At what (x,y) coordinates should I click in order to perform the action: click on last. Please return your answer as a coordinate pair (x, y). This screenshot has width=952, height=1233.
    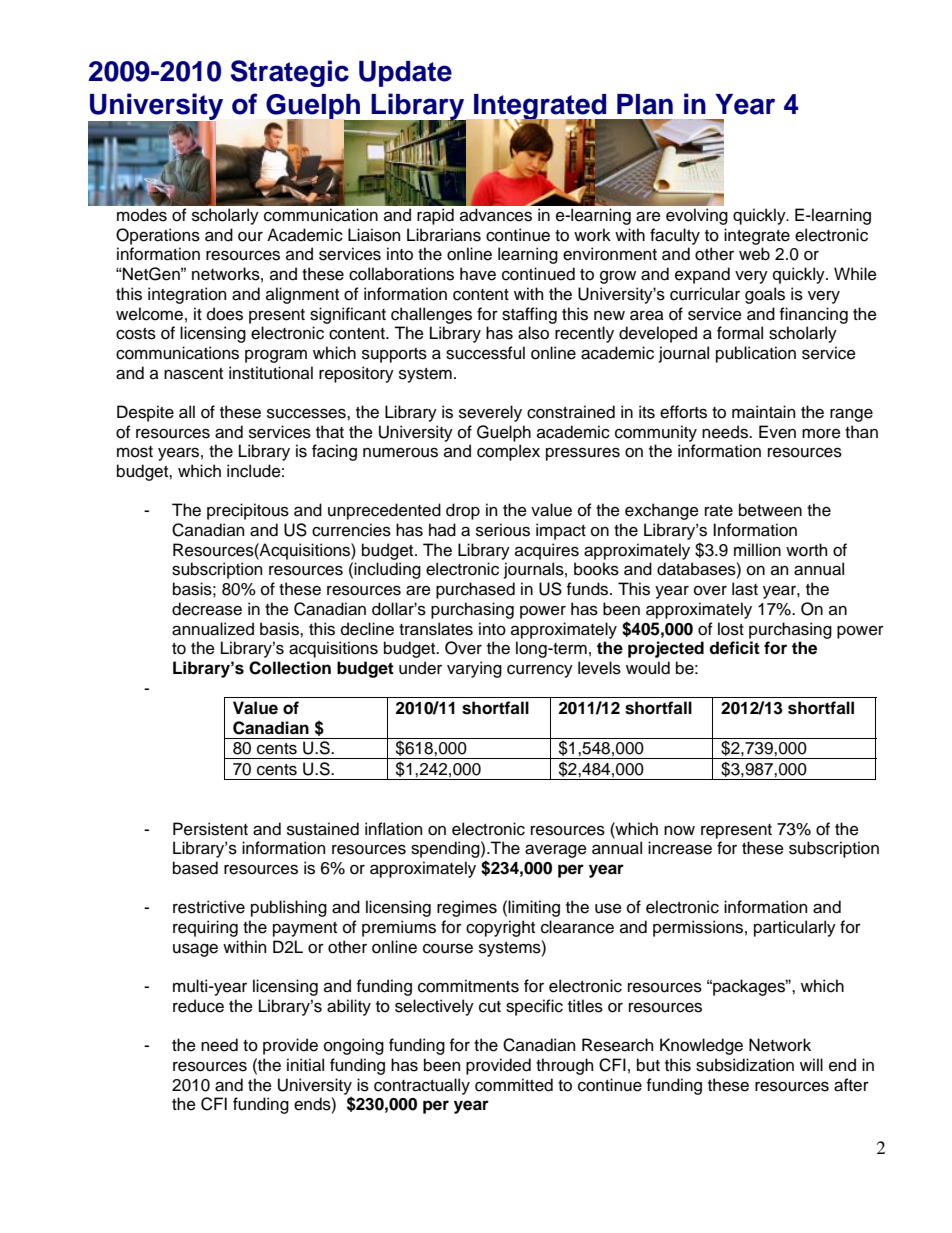
    Looking at the image, I should click on (745, 589).
